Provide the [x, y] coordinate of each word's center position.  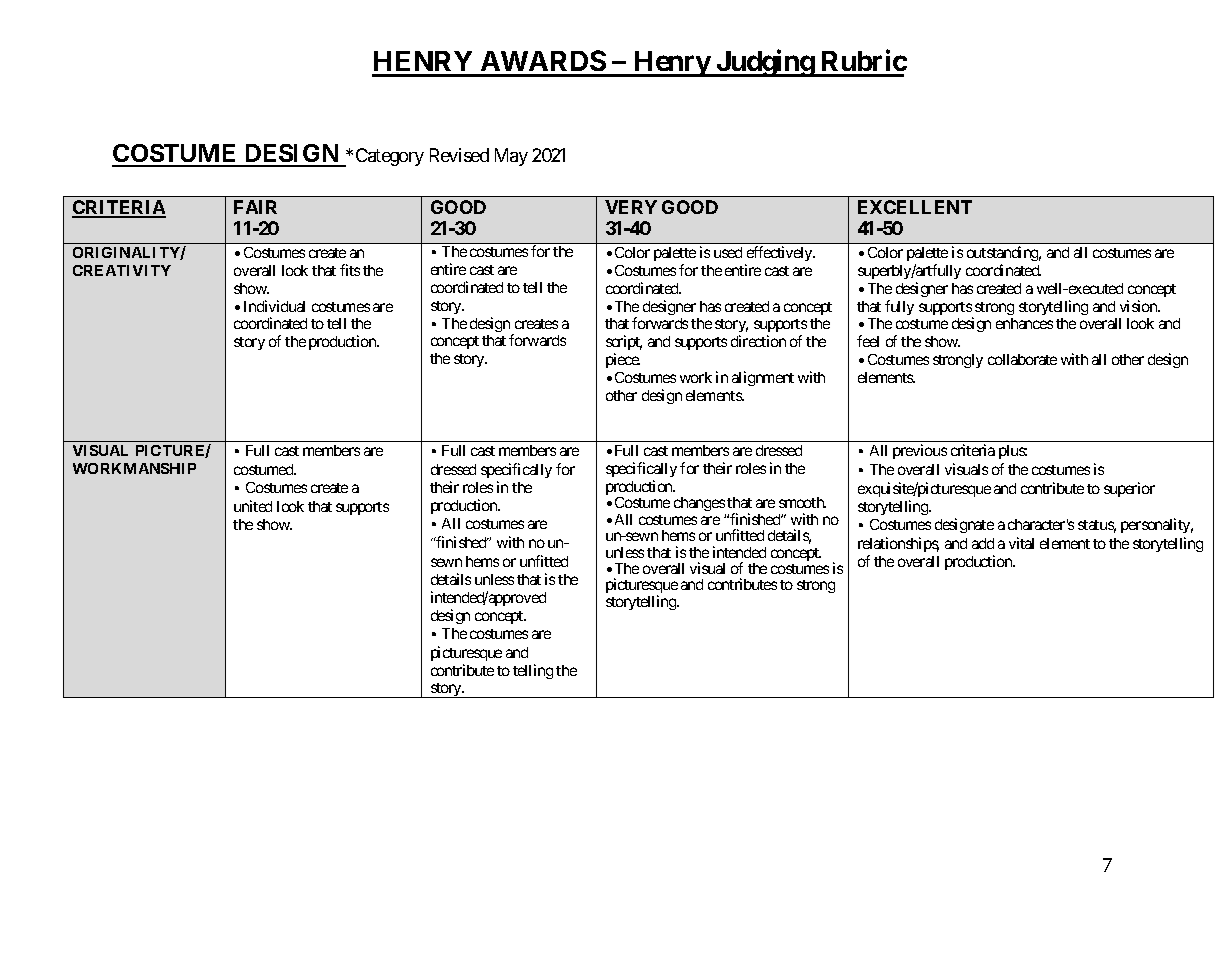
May [511, 157]
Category [390, 157]
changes [700, 506]
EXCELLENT [915, 207]
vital [1021, 543]
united [253, 506]
